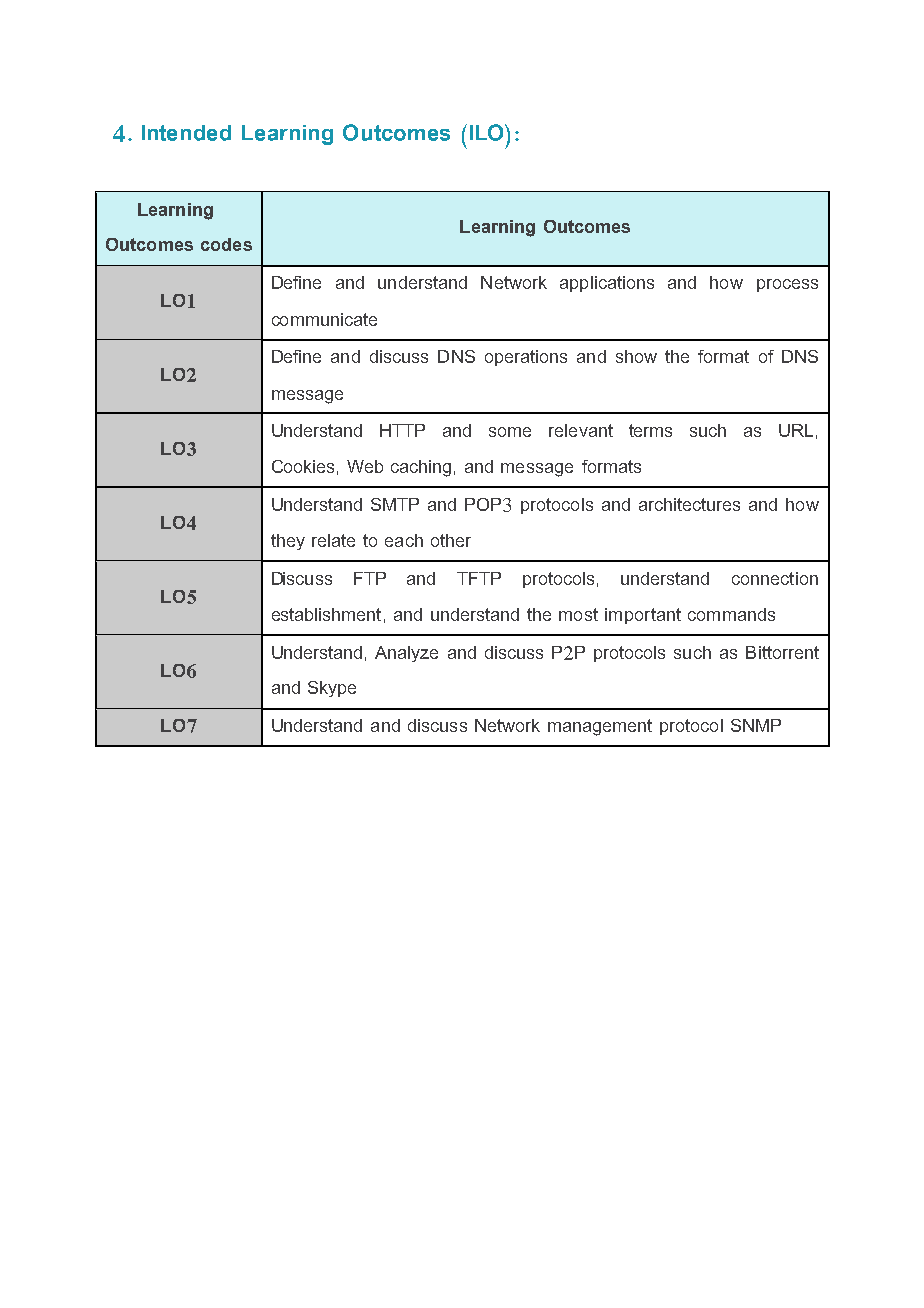 The width and height of the image is (924, 1308). I want to click on management, so click(600, 727).
